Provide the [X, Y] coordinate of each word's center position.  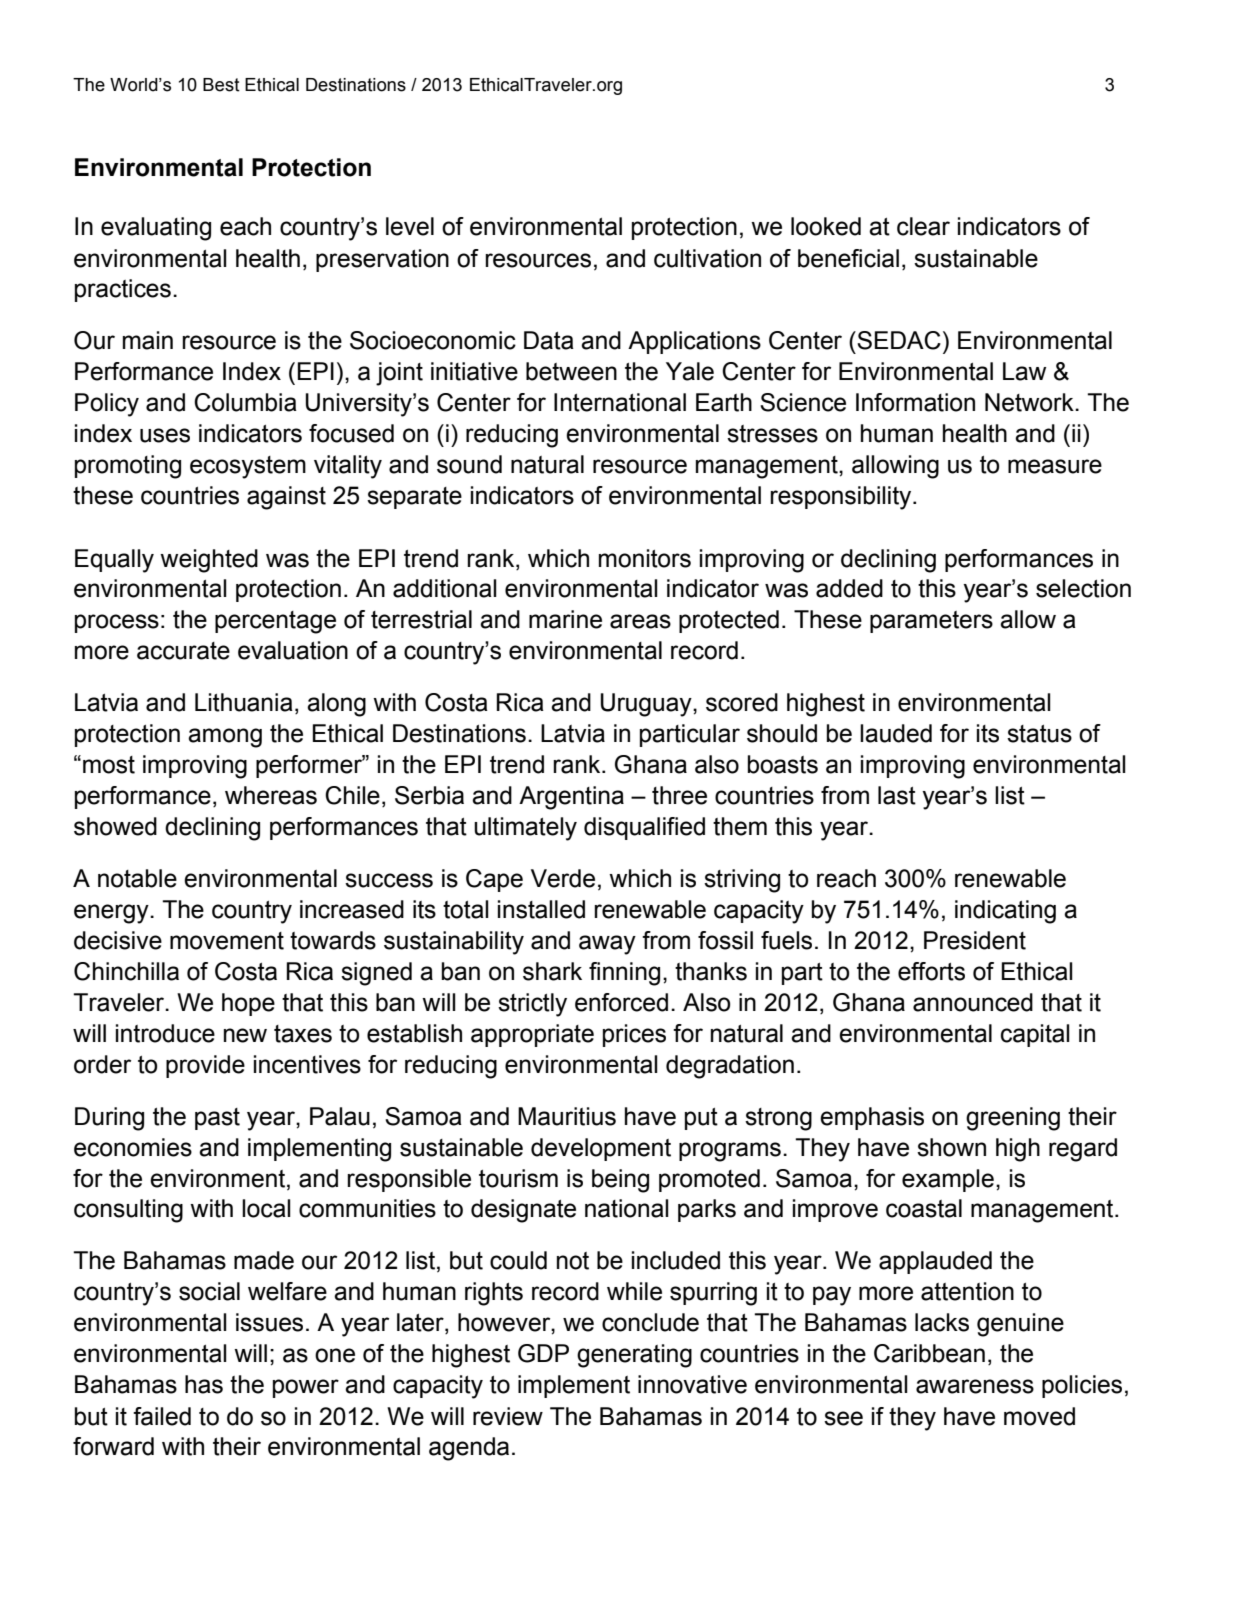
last [897, 795]
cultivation [707, 258]
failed [162, 1416]
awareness [975, 1386]
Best [221, 85]
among [225, 738]
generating [634, 1356]
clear [923, 226]
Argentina [571, 798]
